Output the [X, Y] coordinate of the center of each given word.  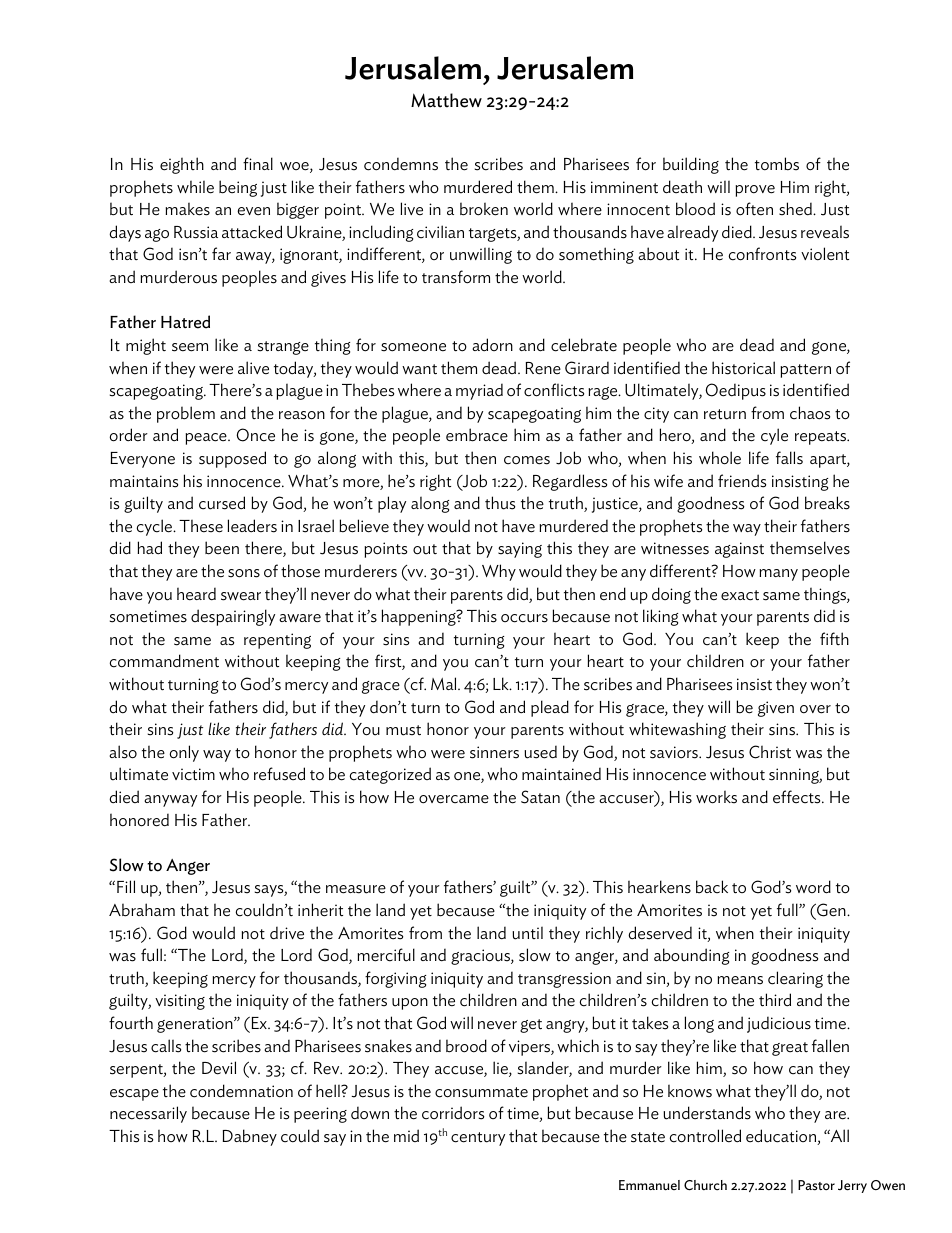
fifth [834, 638]
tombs [777, 164]
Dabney [250, 1137]
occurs [524, 618]
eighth [182, 165]
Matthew [446, 100]
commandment [164, 661]
